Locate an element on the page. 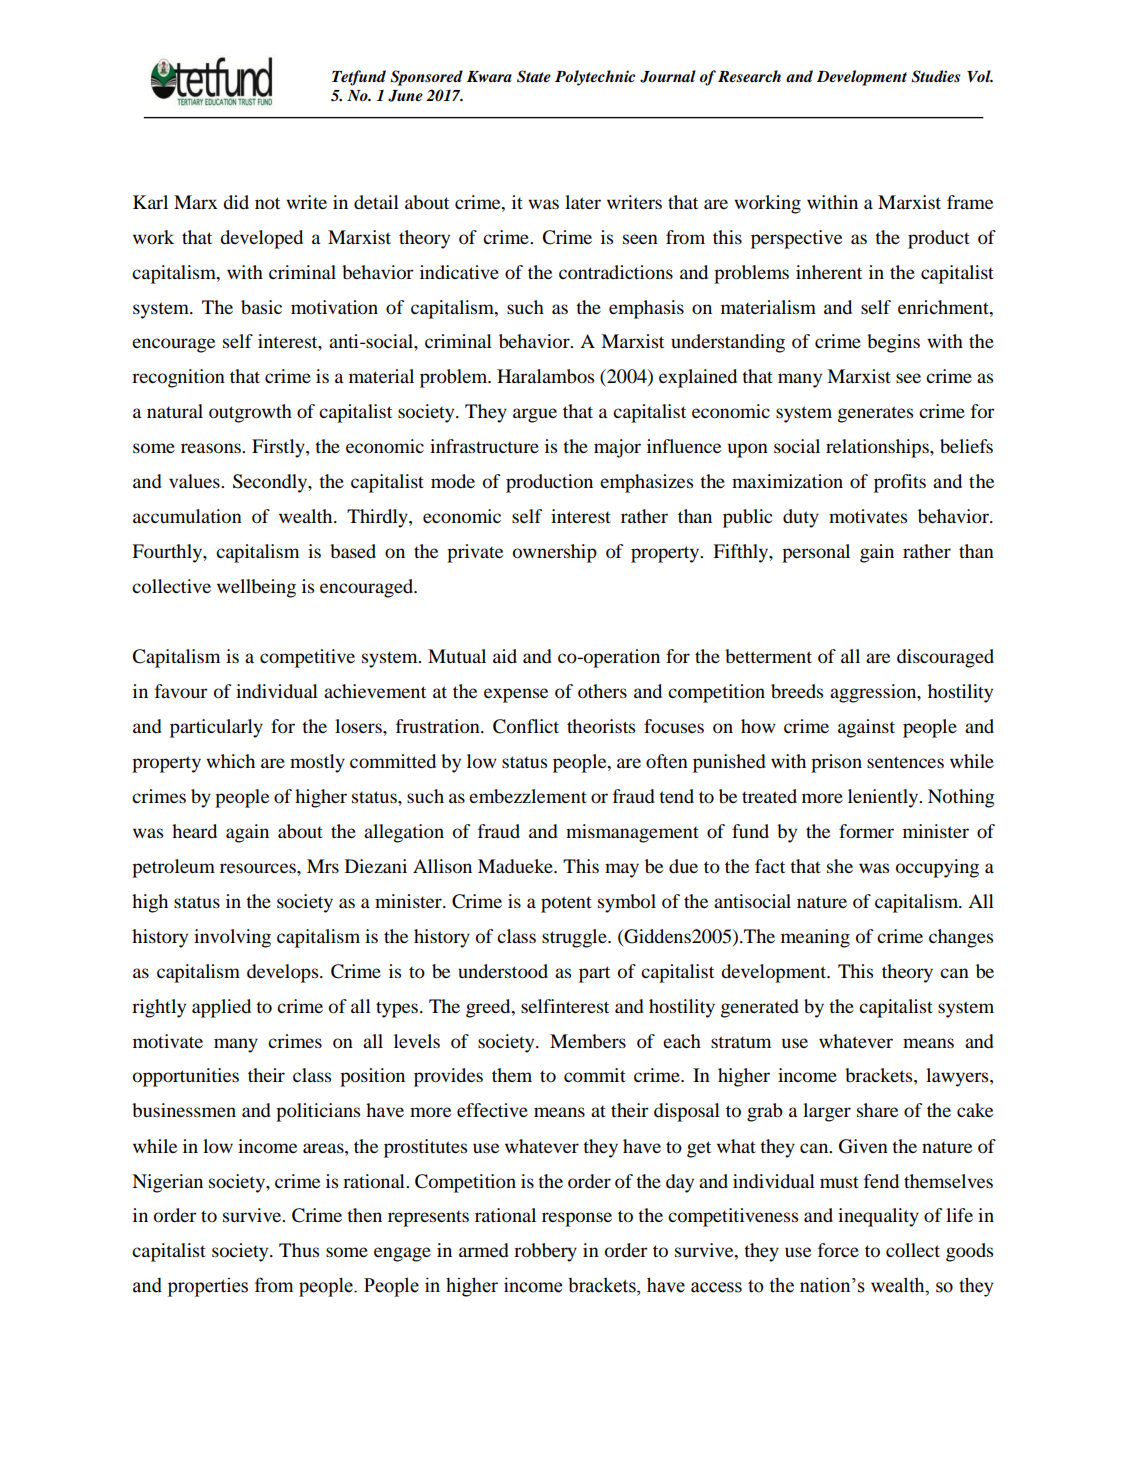 This image has height=1459, width=1127. ownership is located at coordinates (555, 553).
